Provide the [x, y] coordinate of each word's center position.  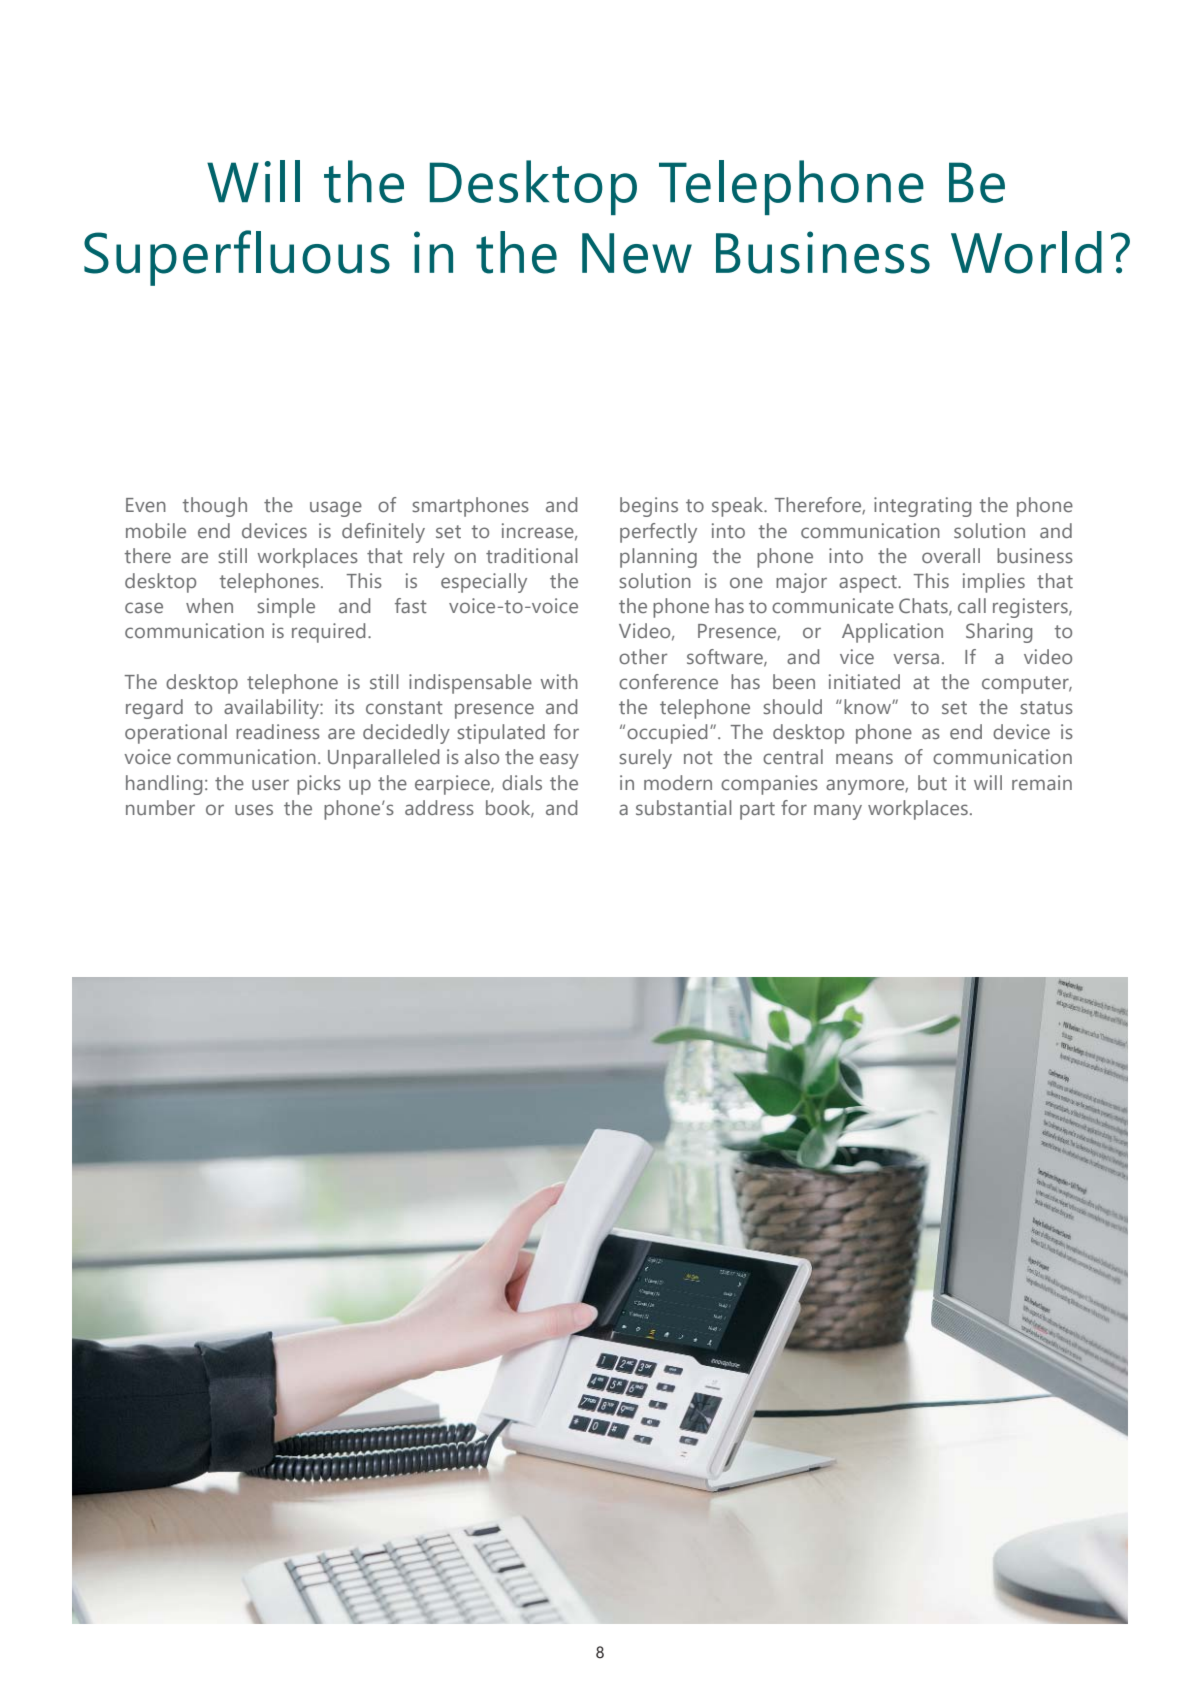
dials [522, 782]
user [270, 784]
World [1026, 252]
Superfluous [237, 258]
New [637, 253]
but [932, 782]
